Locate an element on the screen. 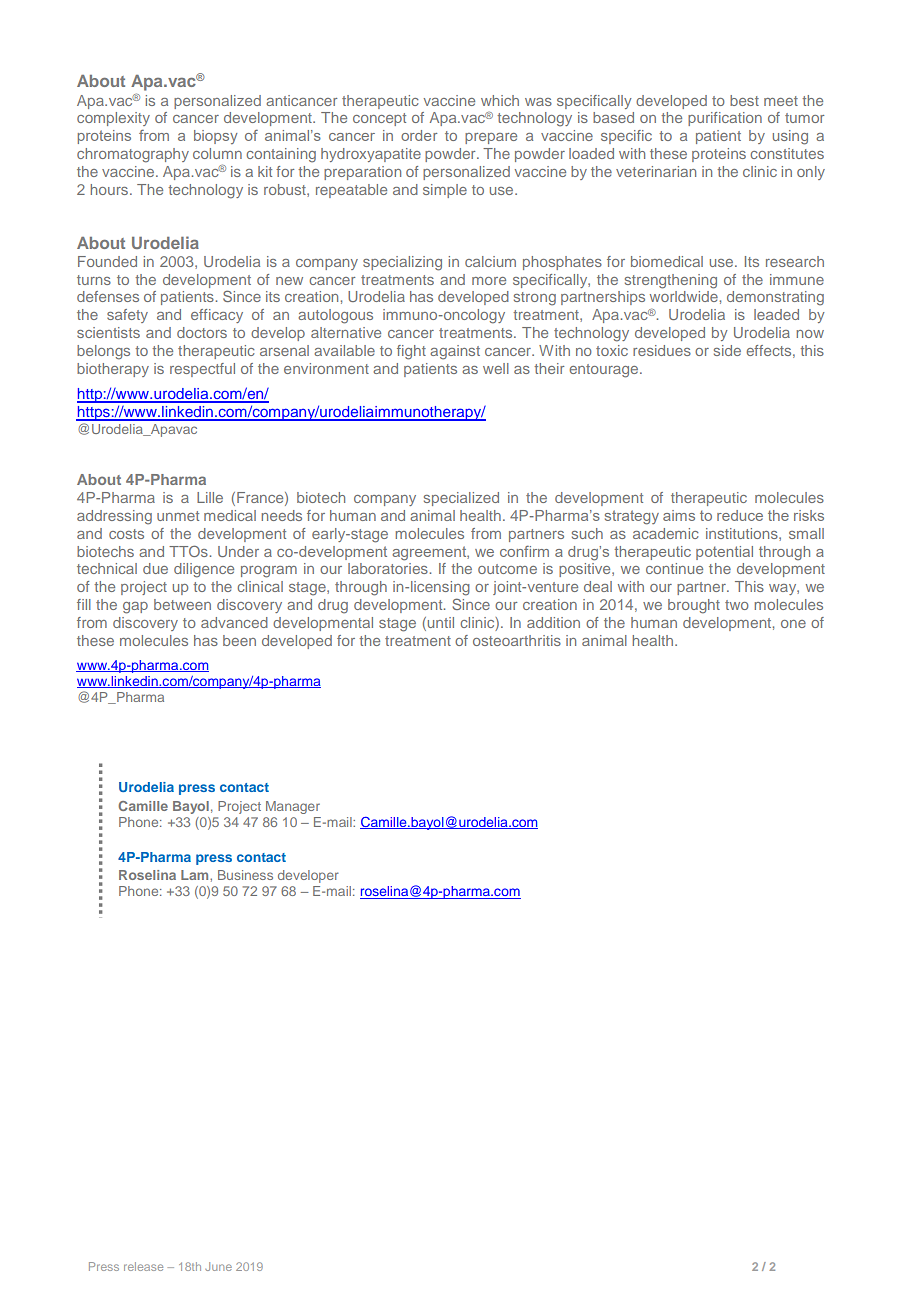  laboratories is located at coordinates (388, 568).
